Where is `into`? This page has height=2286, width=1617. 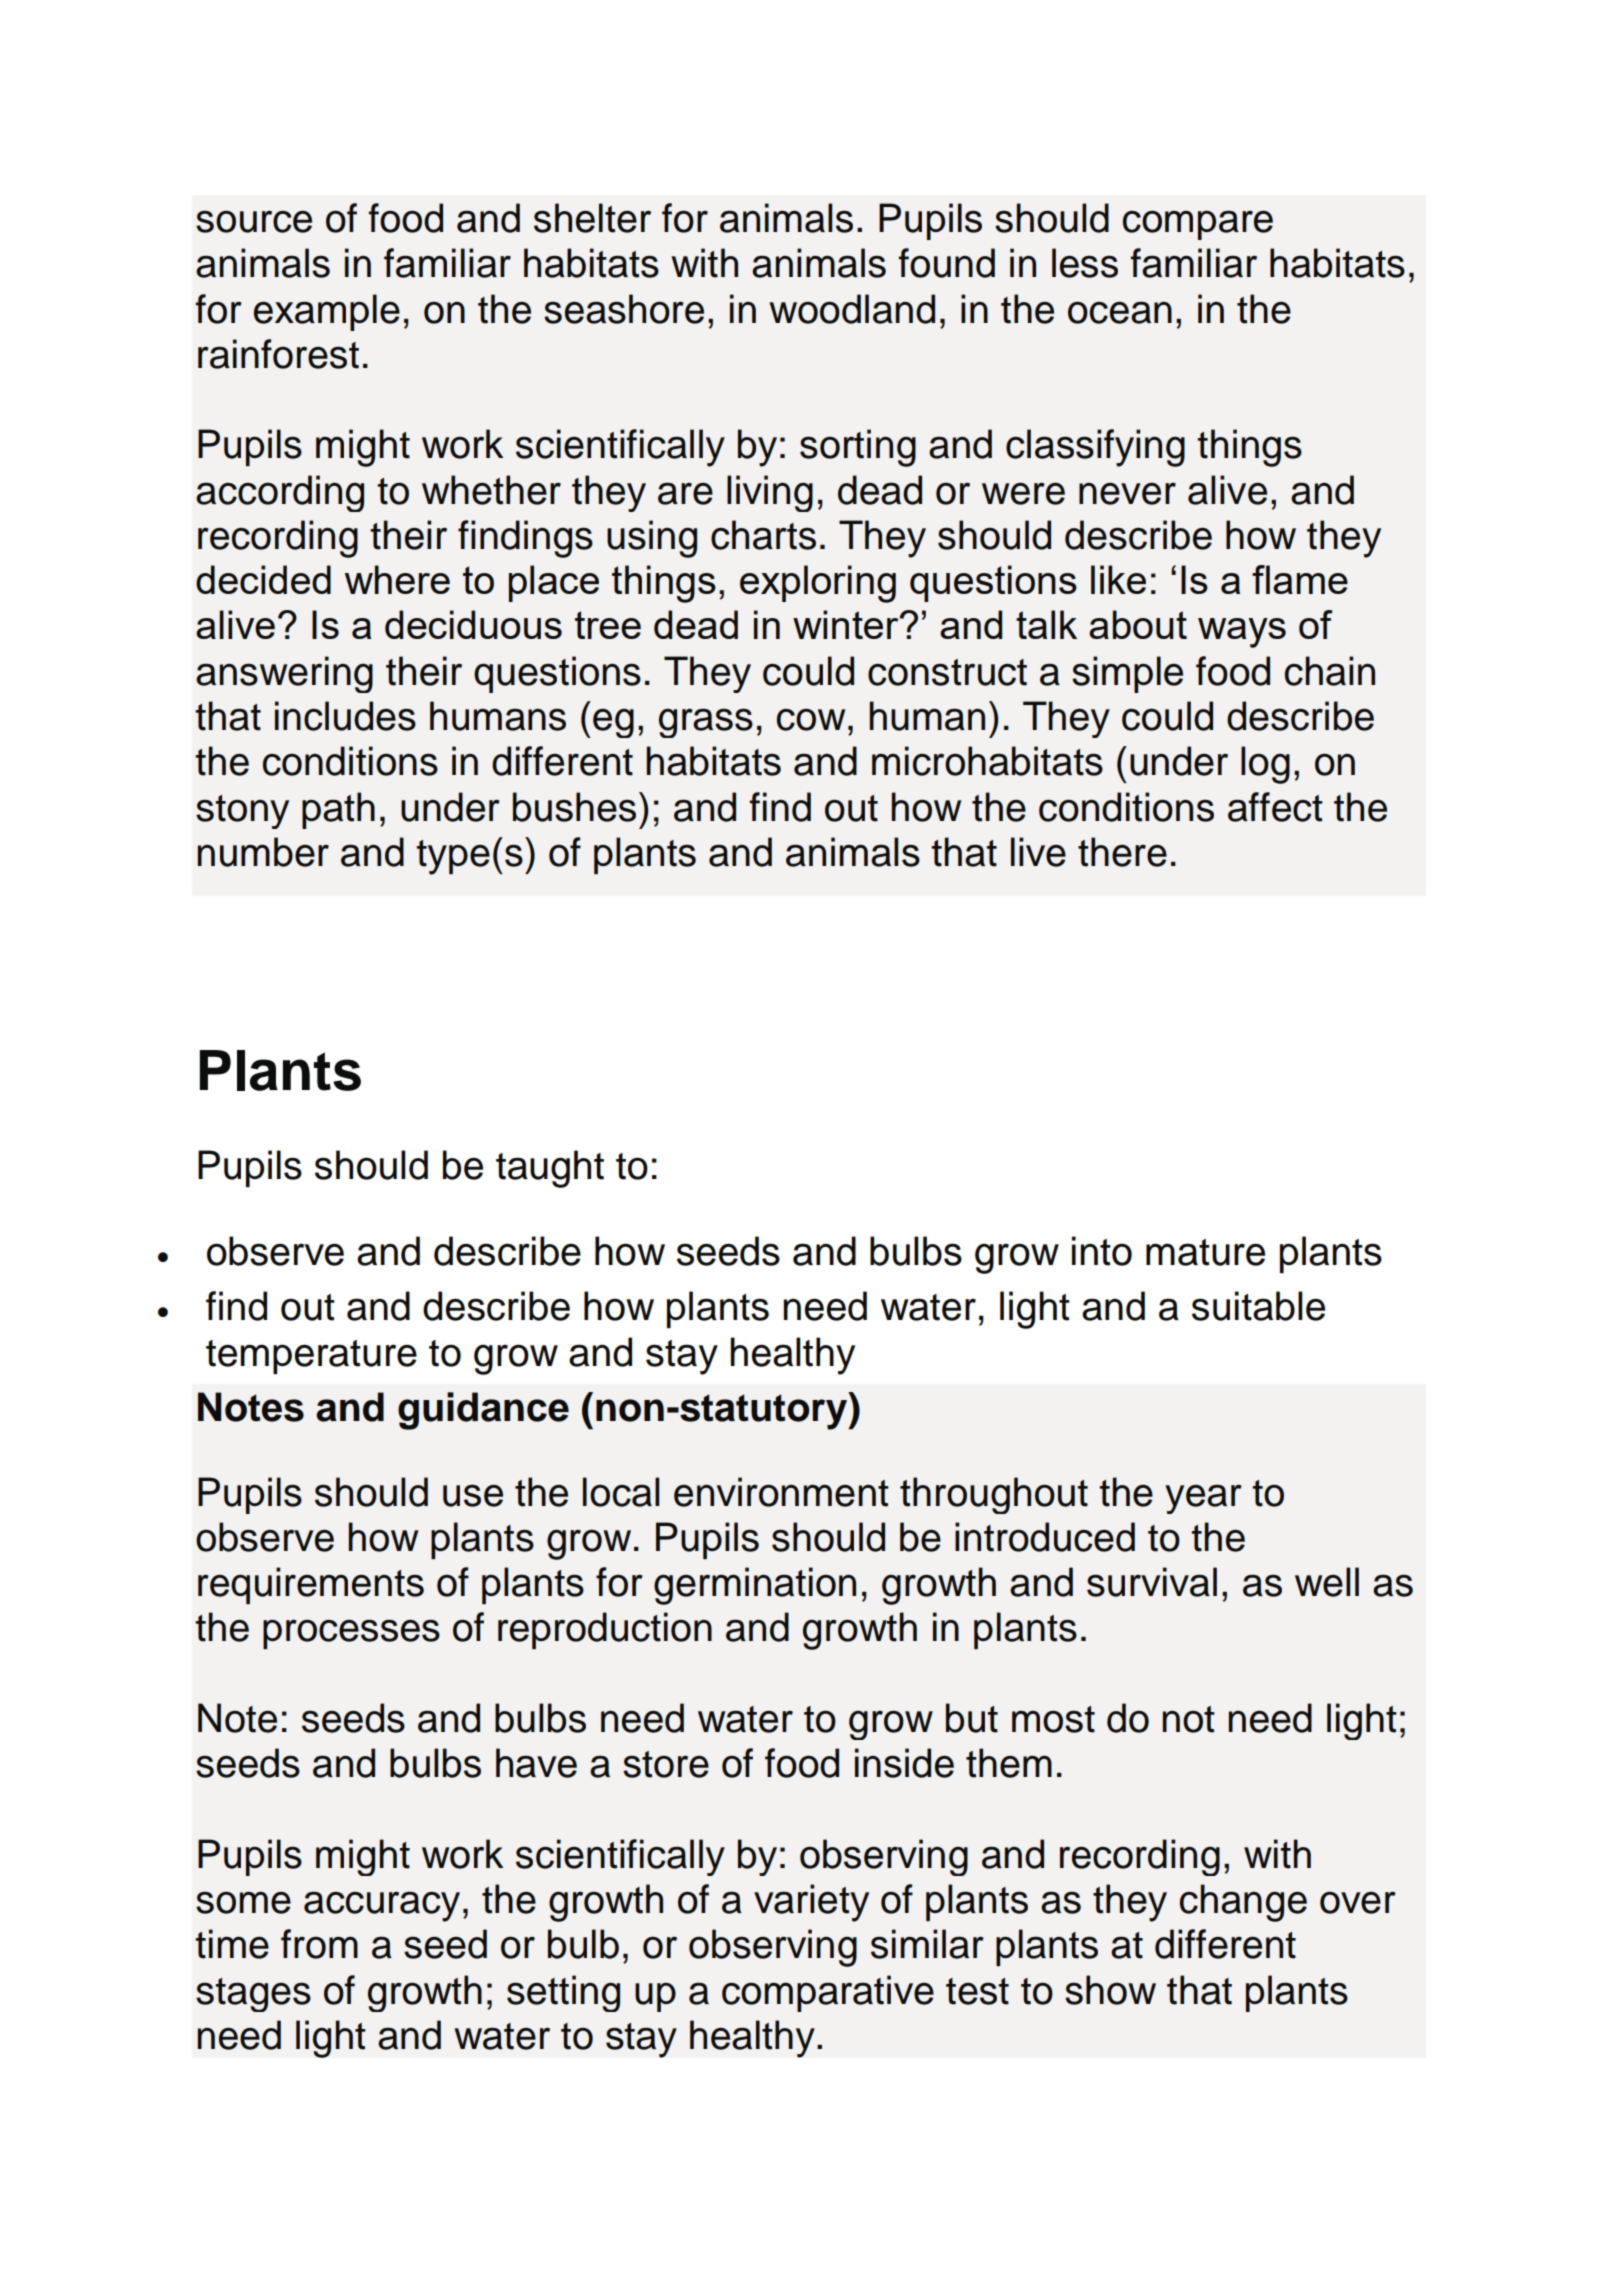
into is located at coordinates (1102, 1251).
